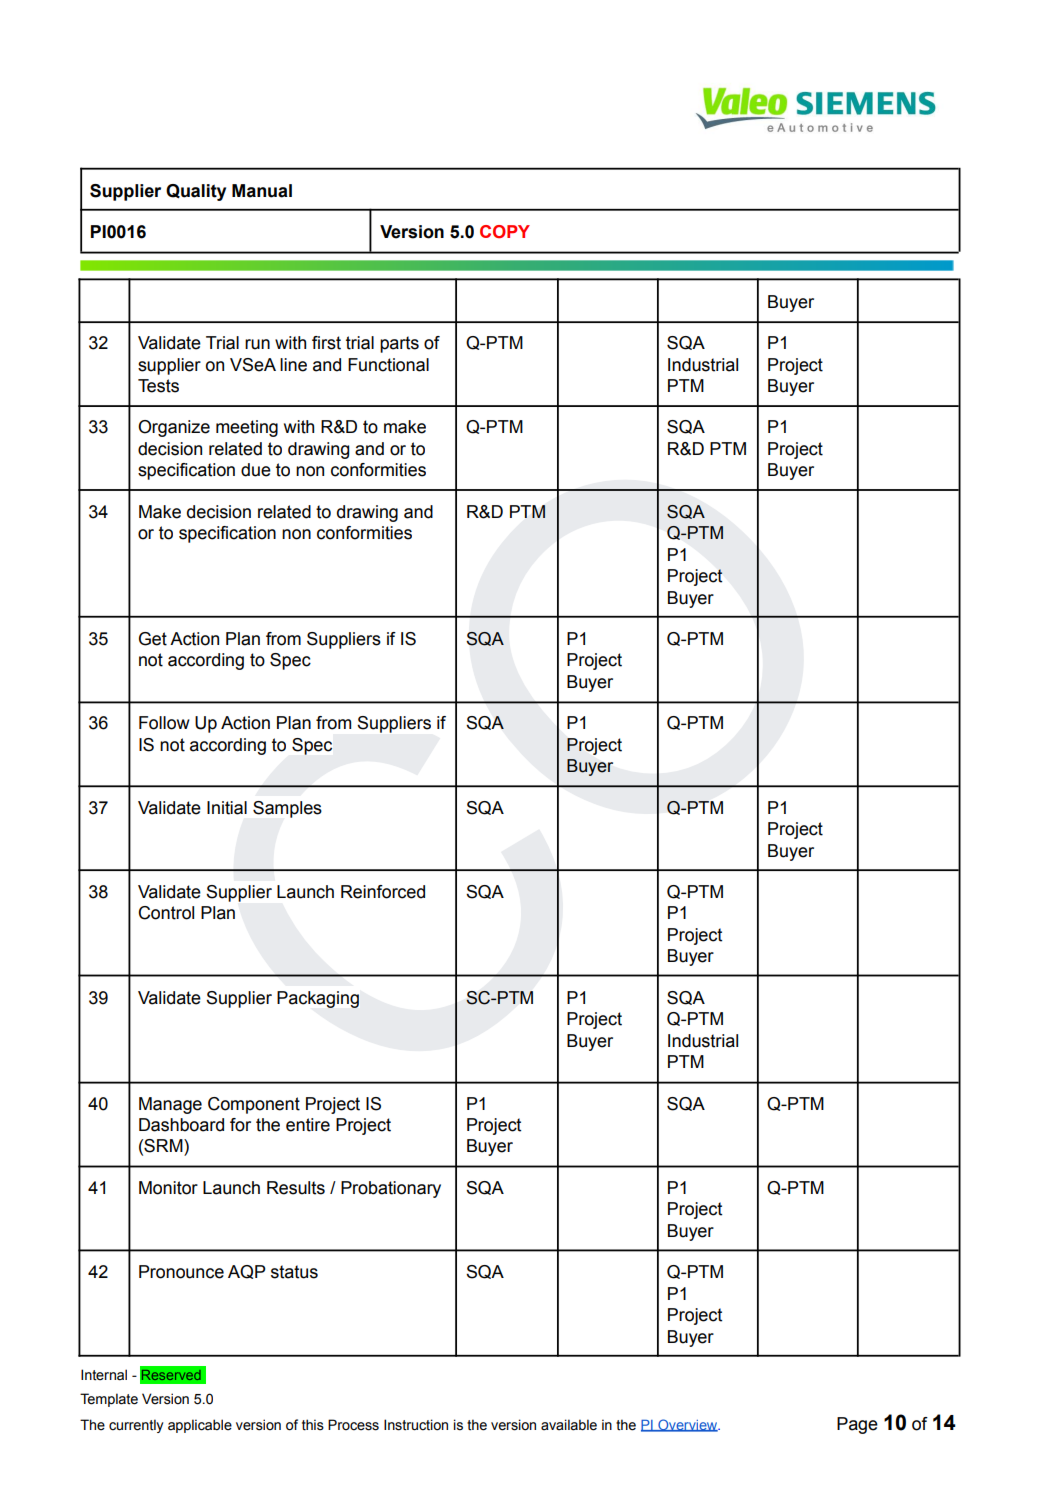 The width and height of the screenshot is (1064, 1503). I want to click on Reinforced, so click(383, 892).
